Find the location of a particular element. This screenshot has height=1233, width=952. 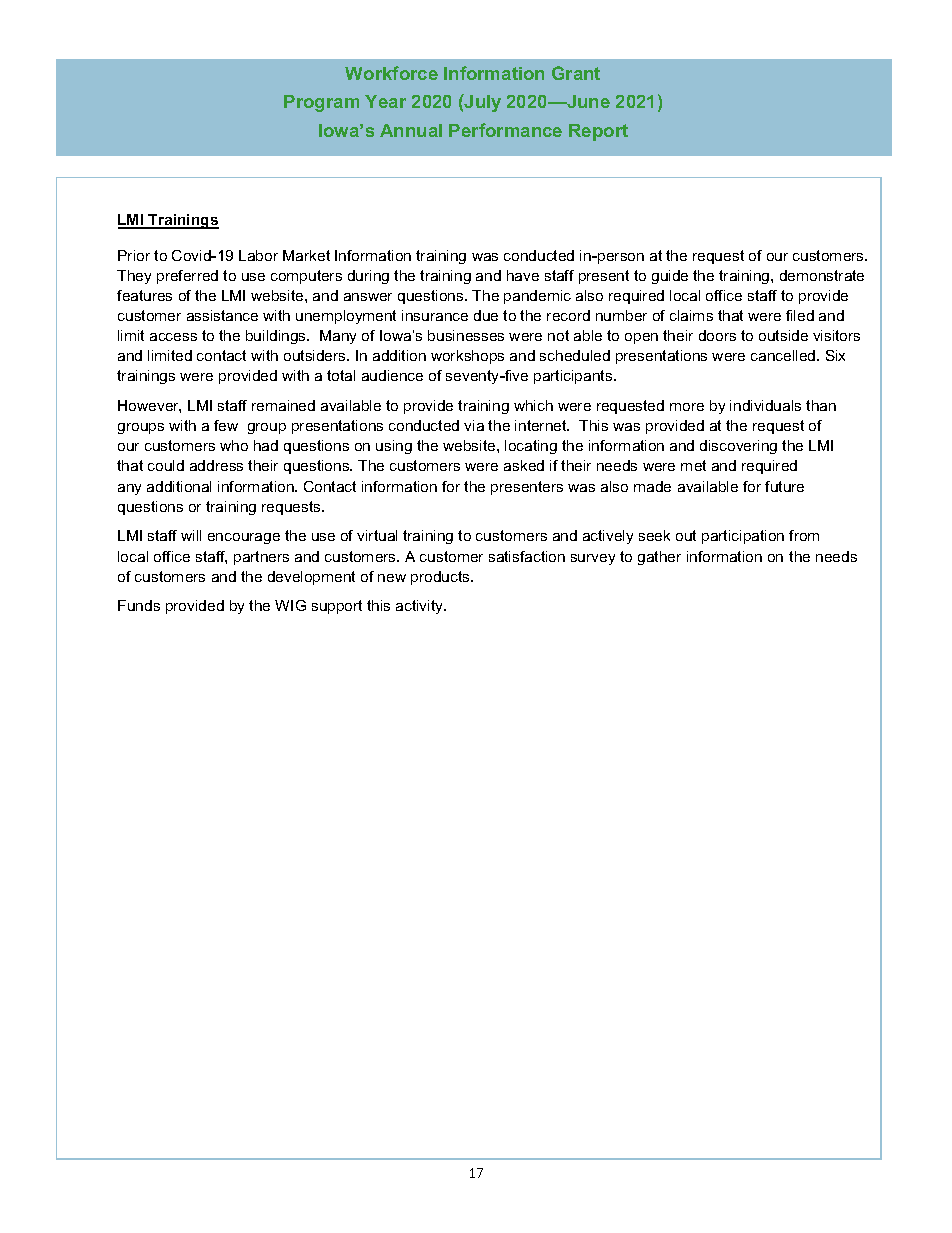

gather is located at coordinates (659, 558).
